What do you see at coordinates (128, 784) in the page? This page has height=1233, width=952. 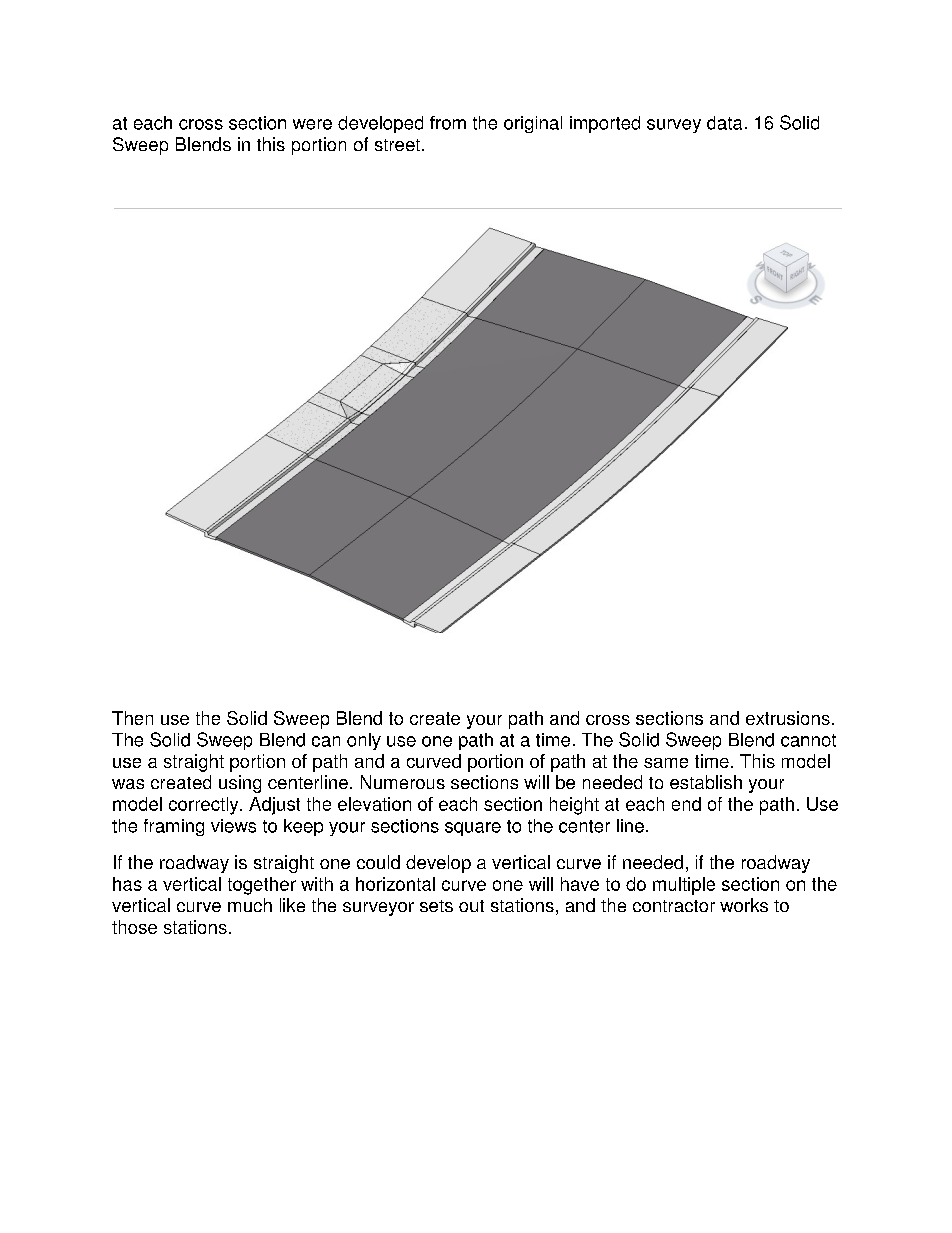 I see `was` at bounding box center [128, 784].
